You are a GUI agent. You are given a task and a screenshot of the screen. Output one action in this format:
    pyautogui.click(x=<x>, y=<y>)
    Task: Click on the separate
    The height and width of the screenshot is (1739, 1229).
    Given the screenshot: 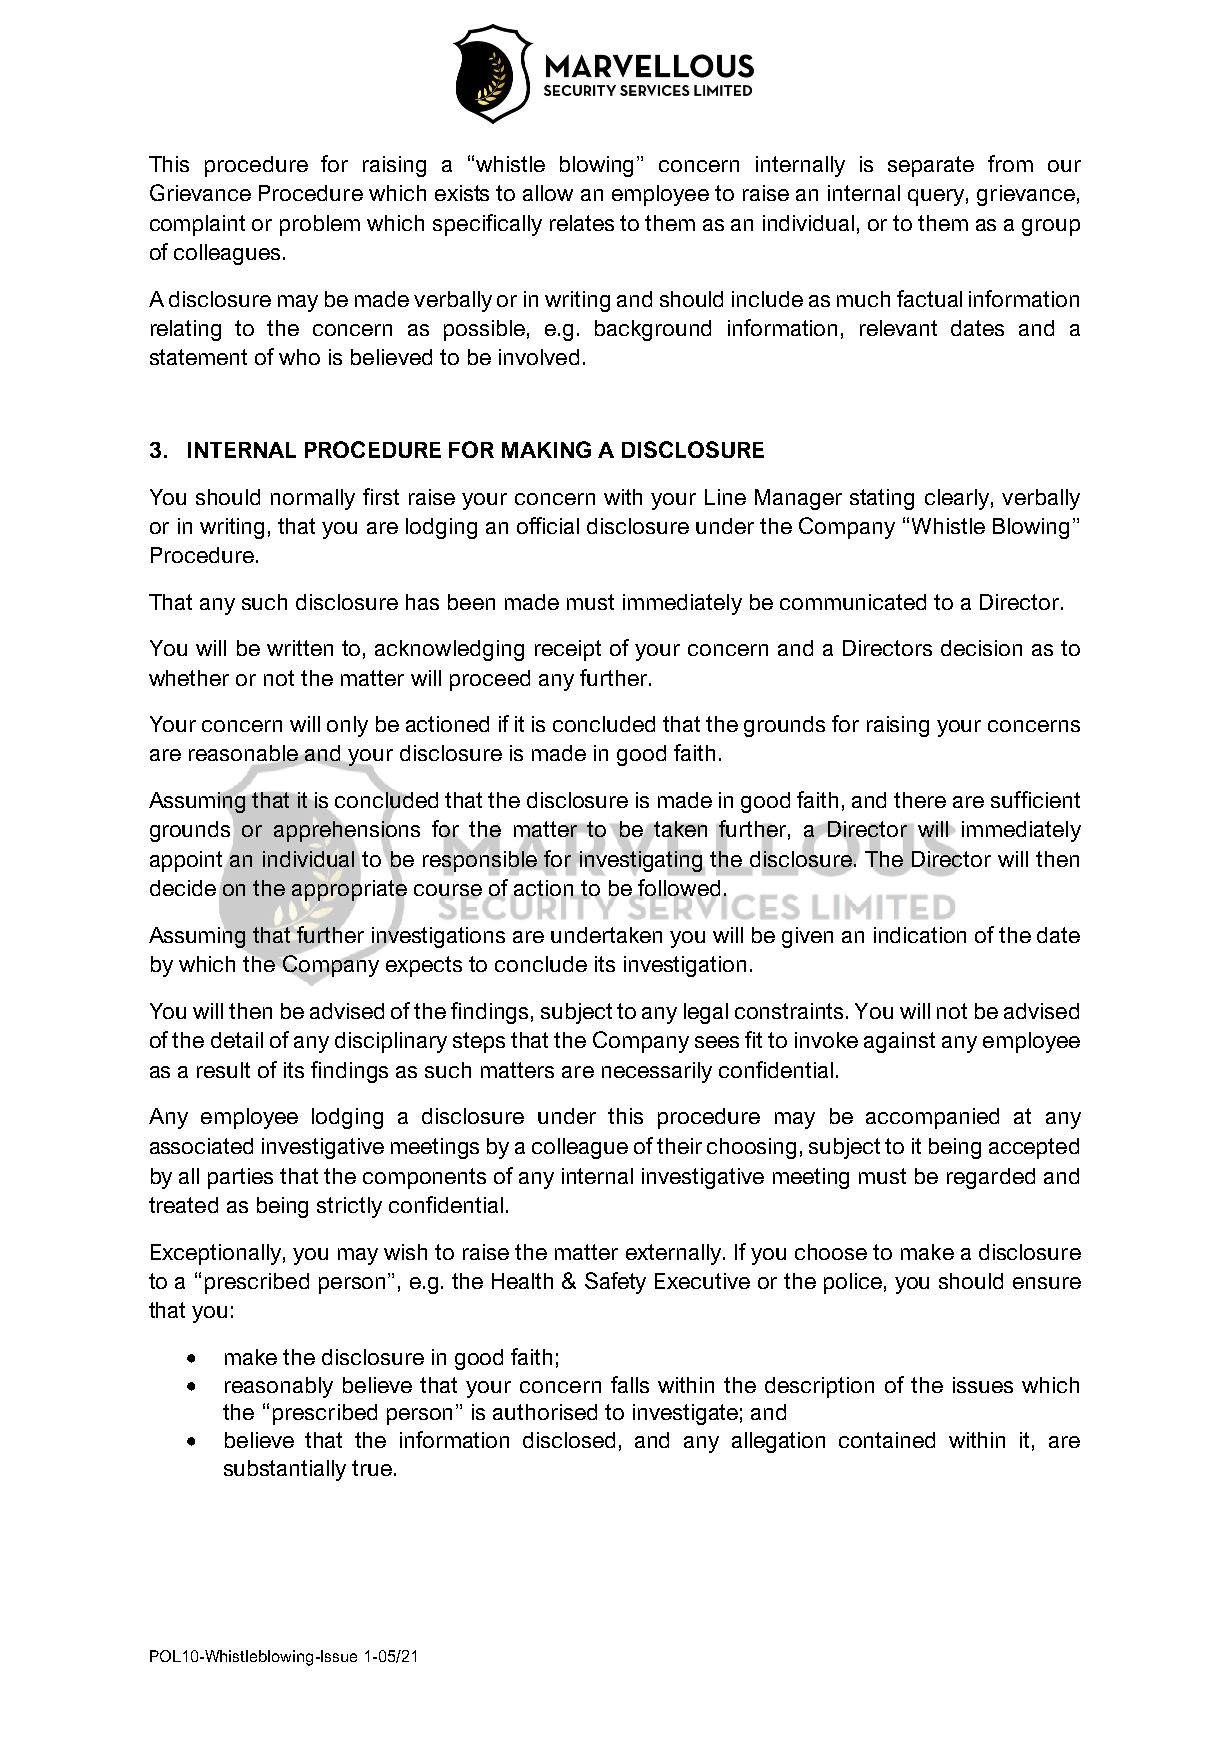 What is the action you would take?
    pyautogui.click(x=931, y=166)
